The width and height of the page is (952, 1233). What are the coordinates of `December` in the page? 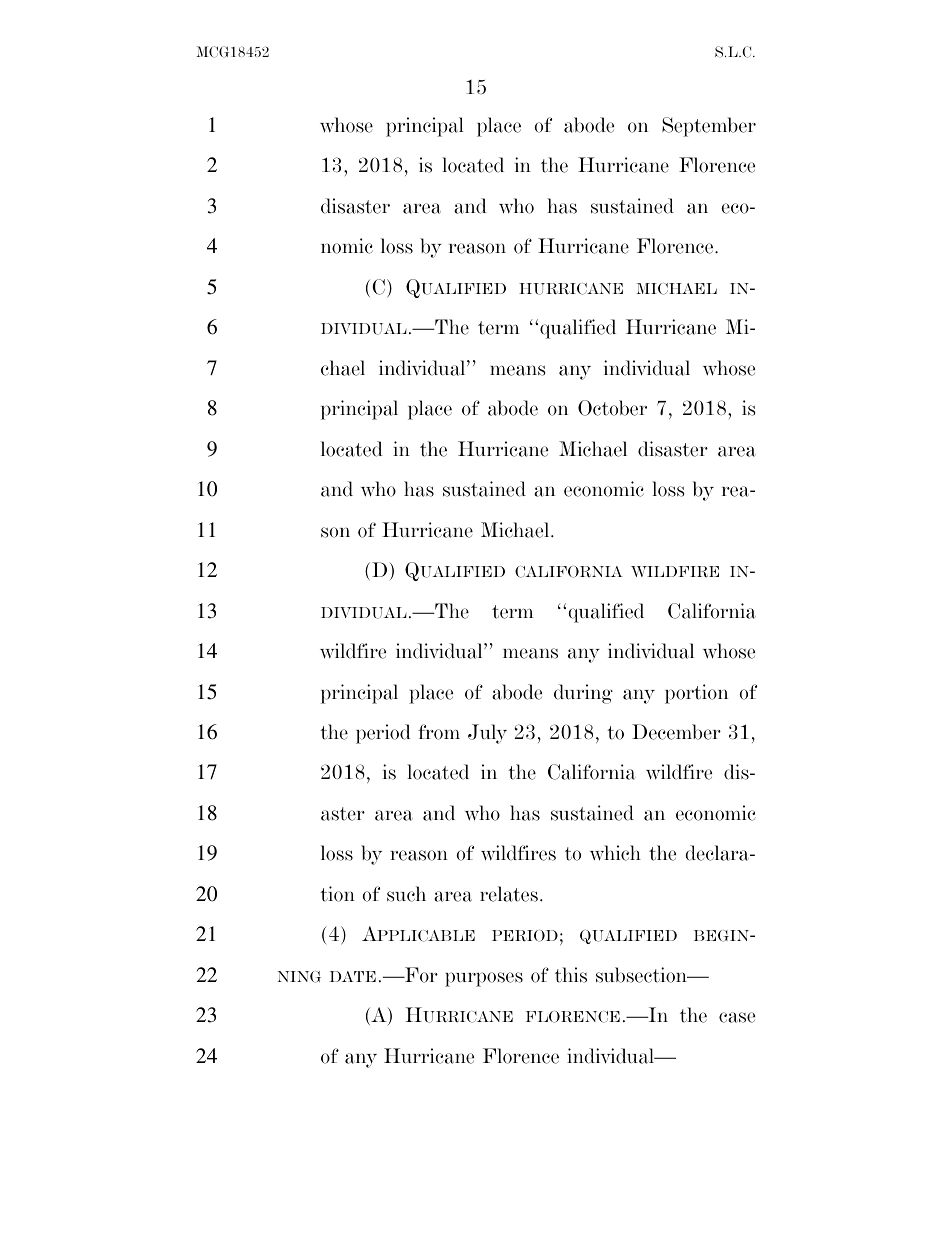 It's located at (676, 732).
